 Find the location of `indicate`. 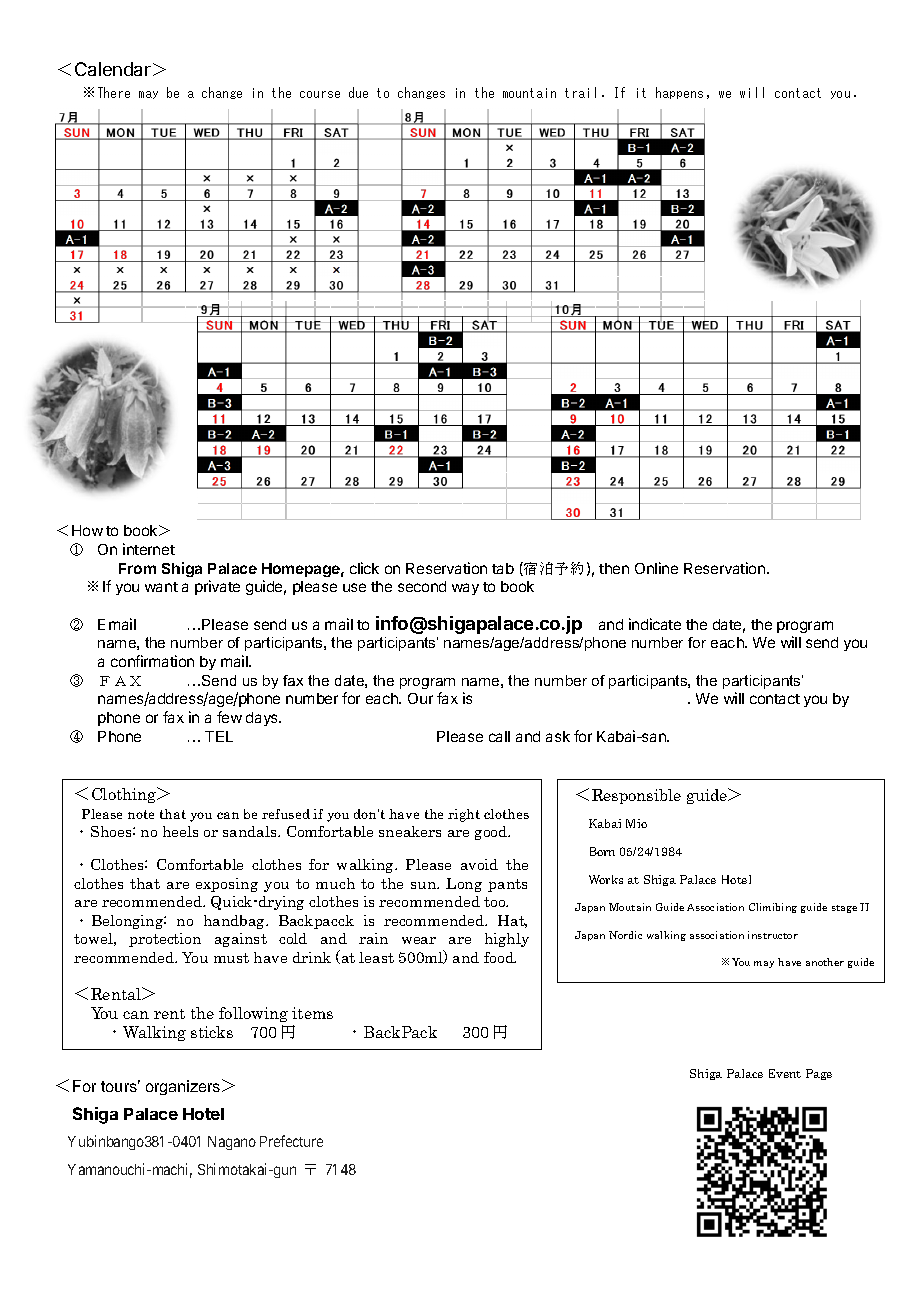

indicate is located at coordinates (655, 624).
